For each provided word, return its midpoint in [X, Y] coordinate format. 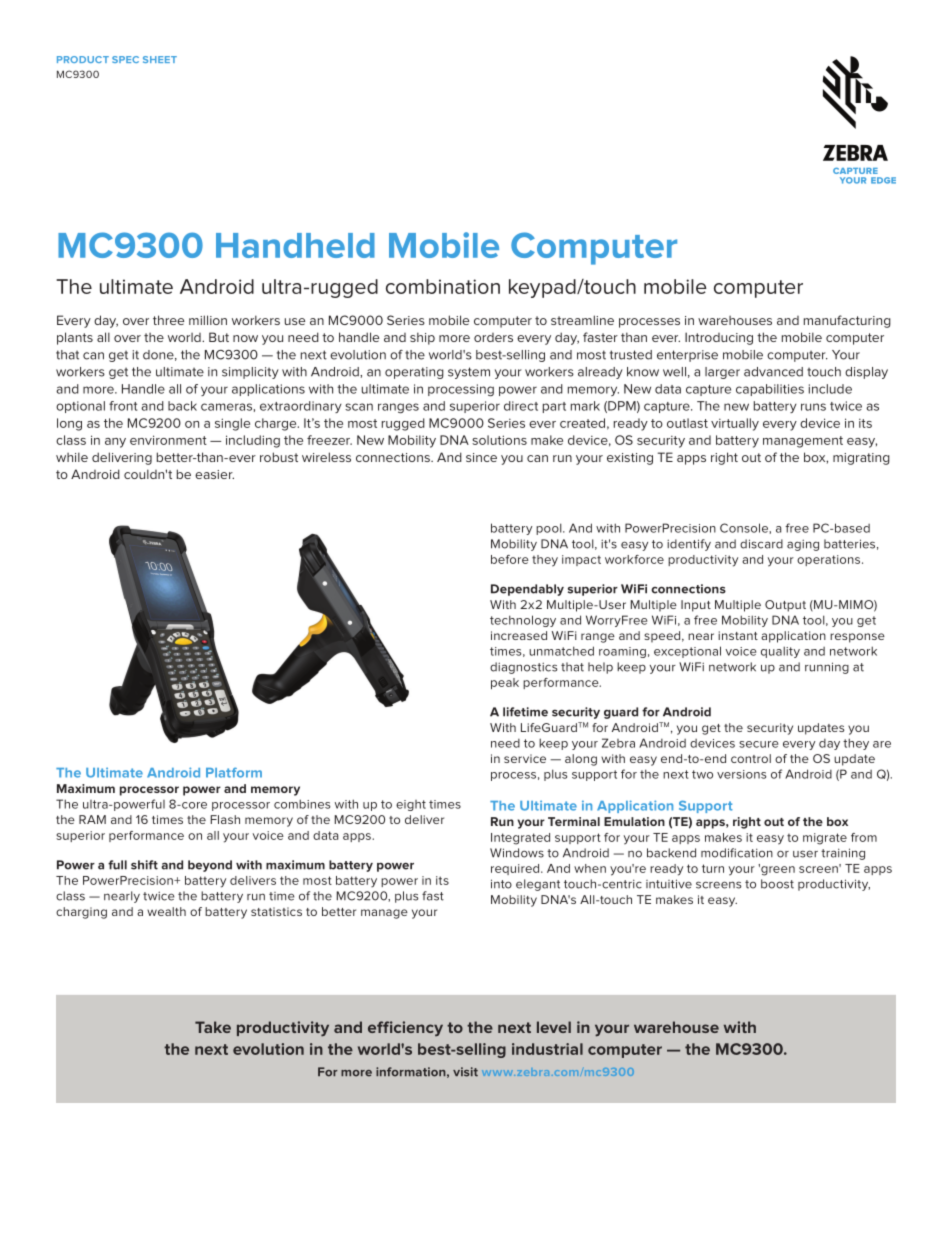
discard [761, 544]
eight [411, 805]
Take [213, 1027]
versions [741, 774]
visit [465, 1072]
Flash [225, 819]
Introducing [719, 338]
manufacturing [847, 321]
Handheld [295, 245]
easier [214, 474]
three [168, 320]
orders [493, 337]
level [554, 1027]
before [510, 559]
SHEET [160, 59]
